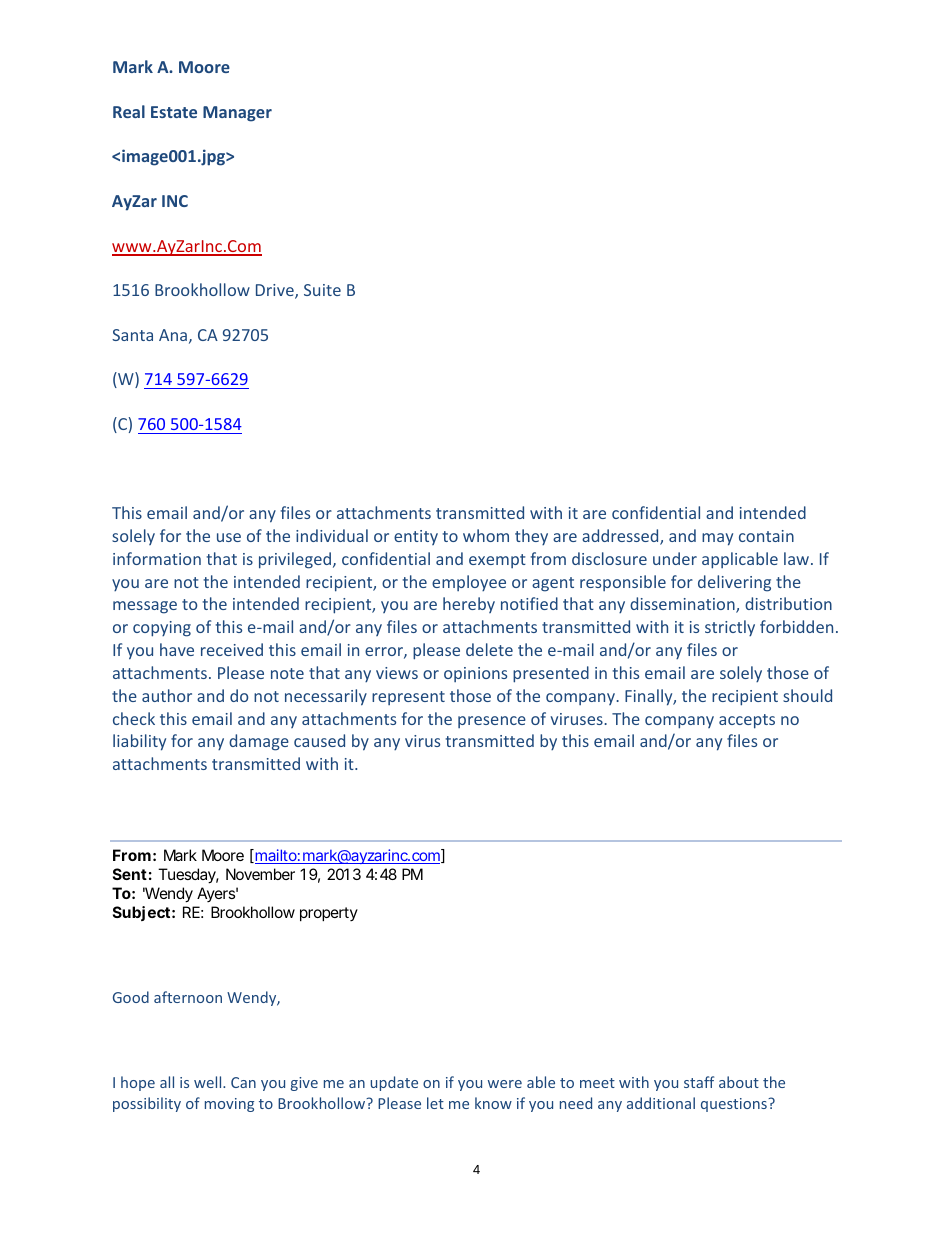 The image size is (952, 1233). Describe the element at coordinates (469, 605) in the screenshot. I see `hereby` at that location.
